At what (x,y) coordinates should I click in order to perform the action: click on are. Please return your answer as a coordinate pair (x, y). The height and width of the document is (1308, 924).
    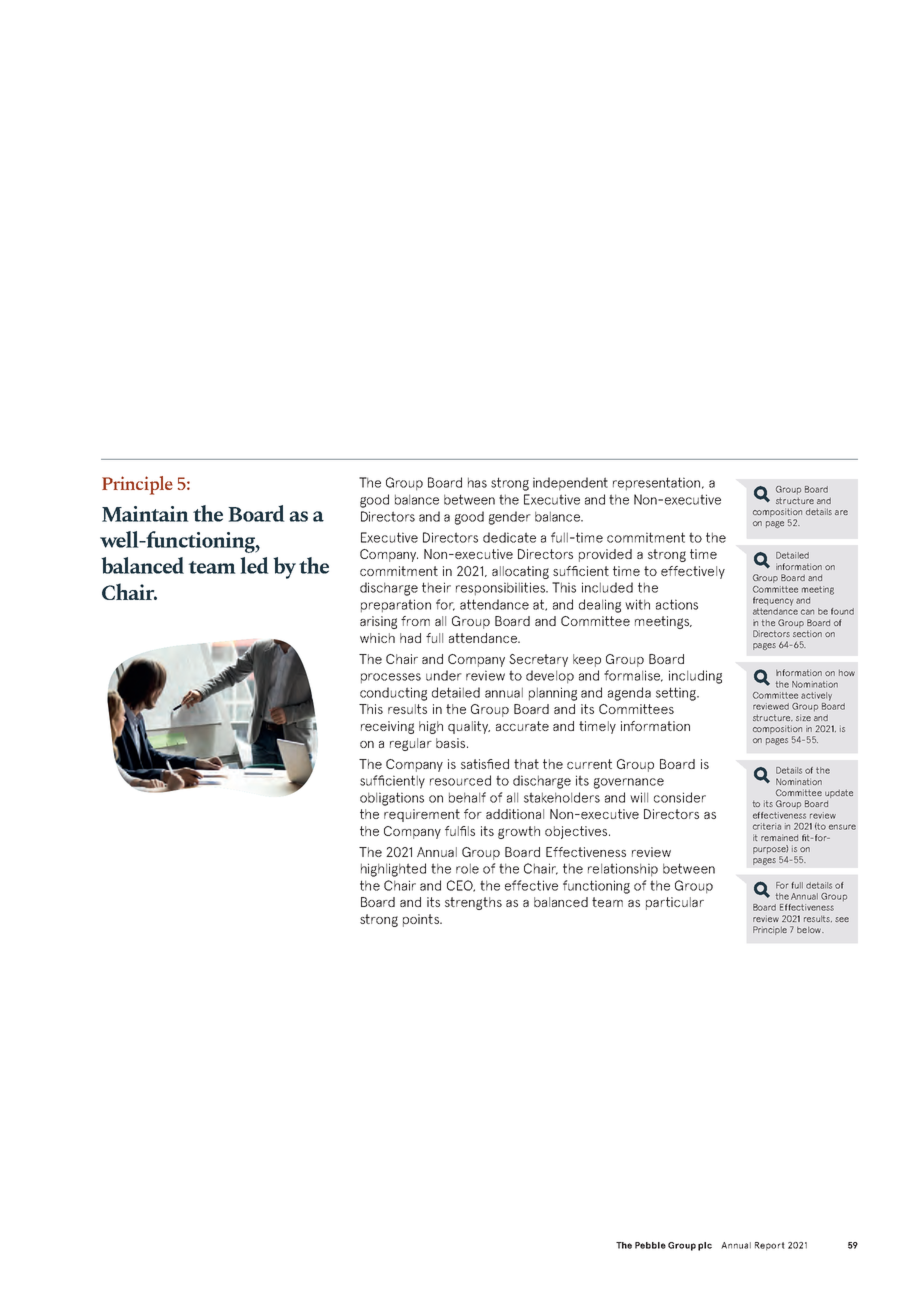
    Looking at the image, I should click on (841, 512).
